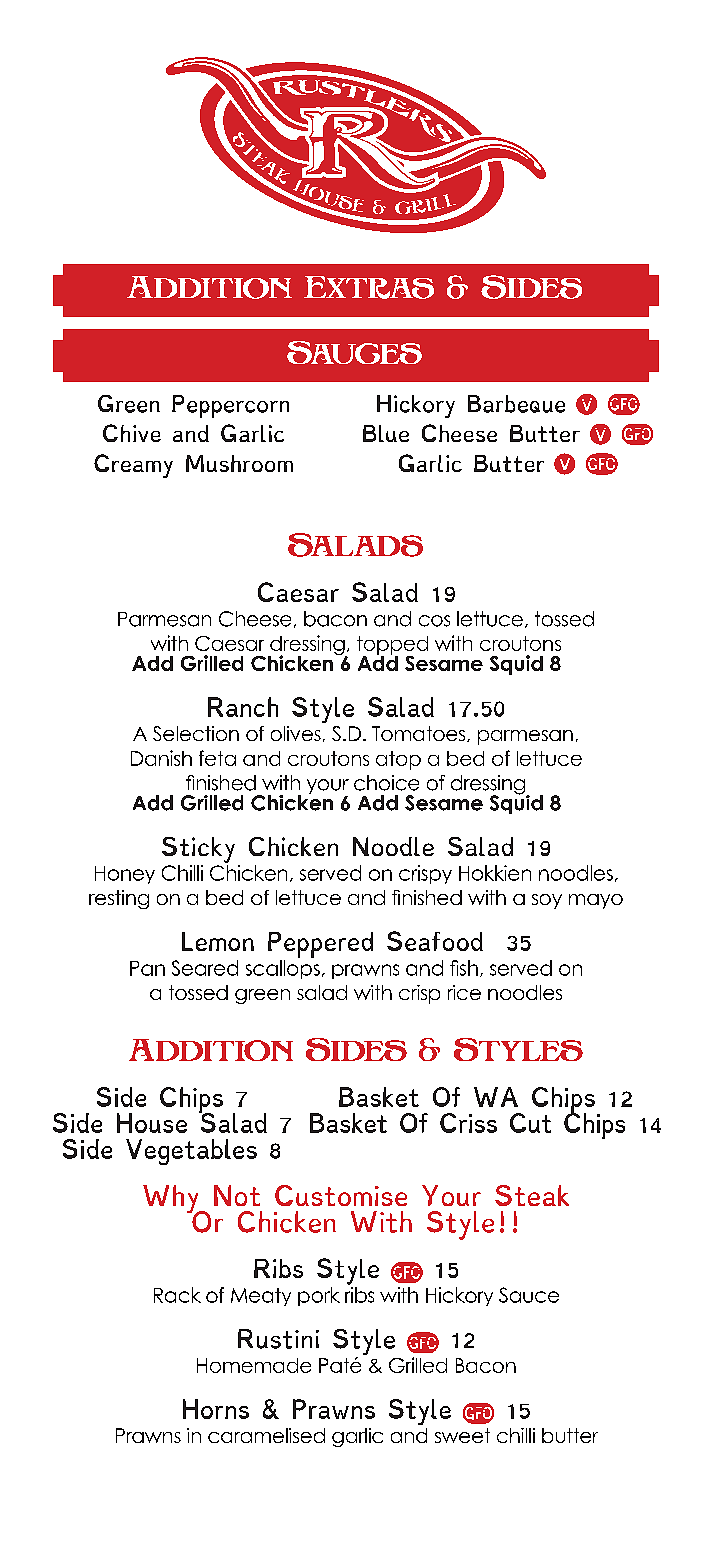  I want to click on Horns, so click(216, 1409).
